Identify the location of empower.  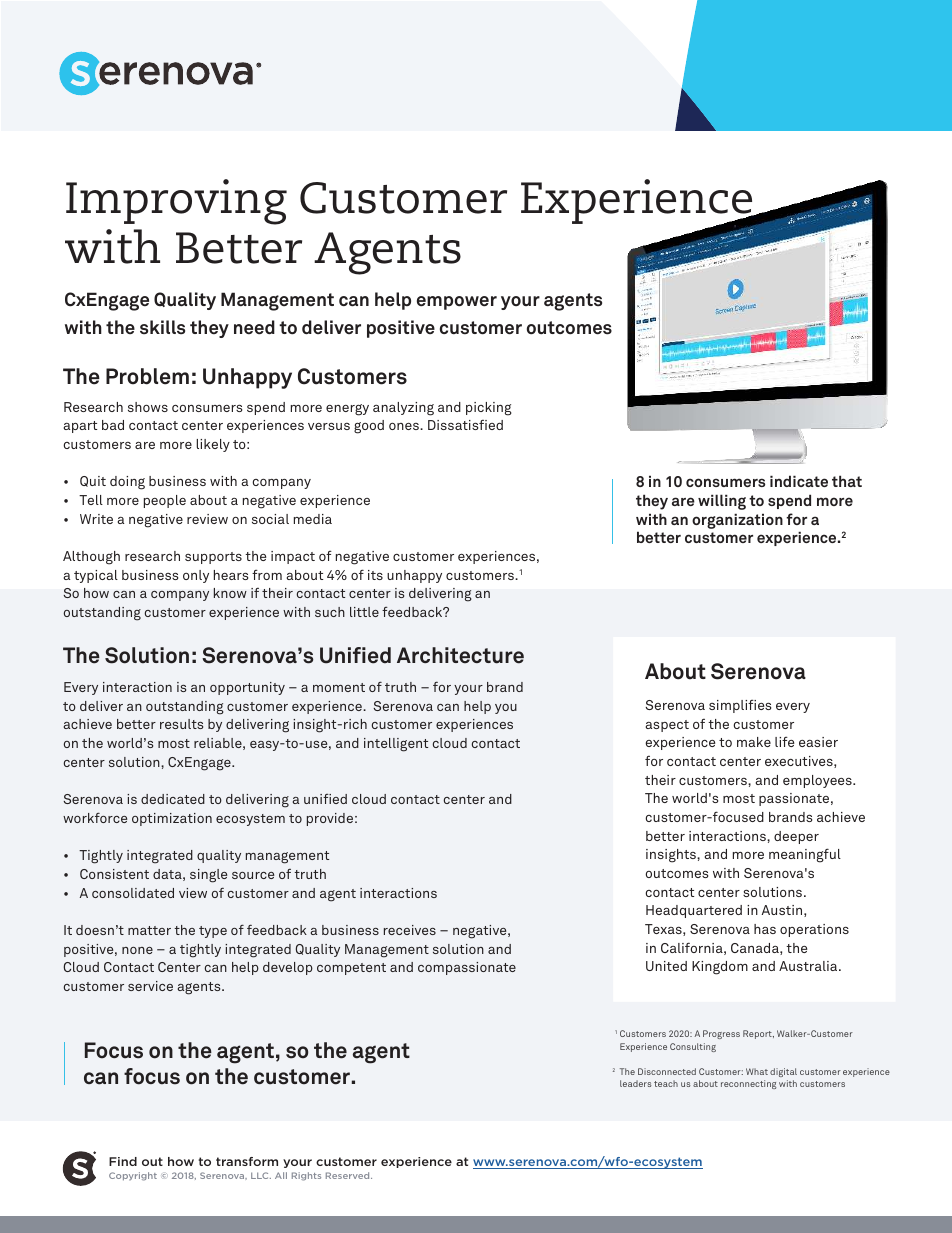
(457, 303).
